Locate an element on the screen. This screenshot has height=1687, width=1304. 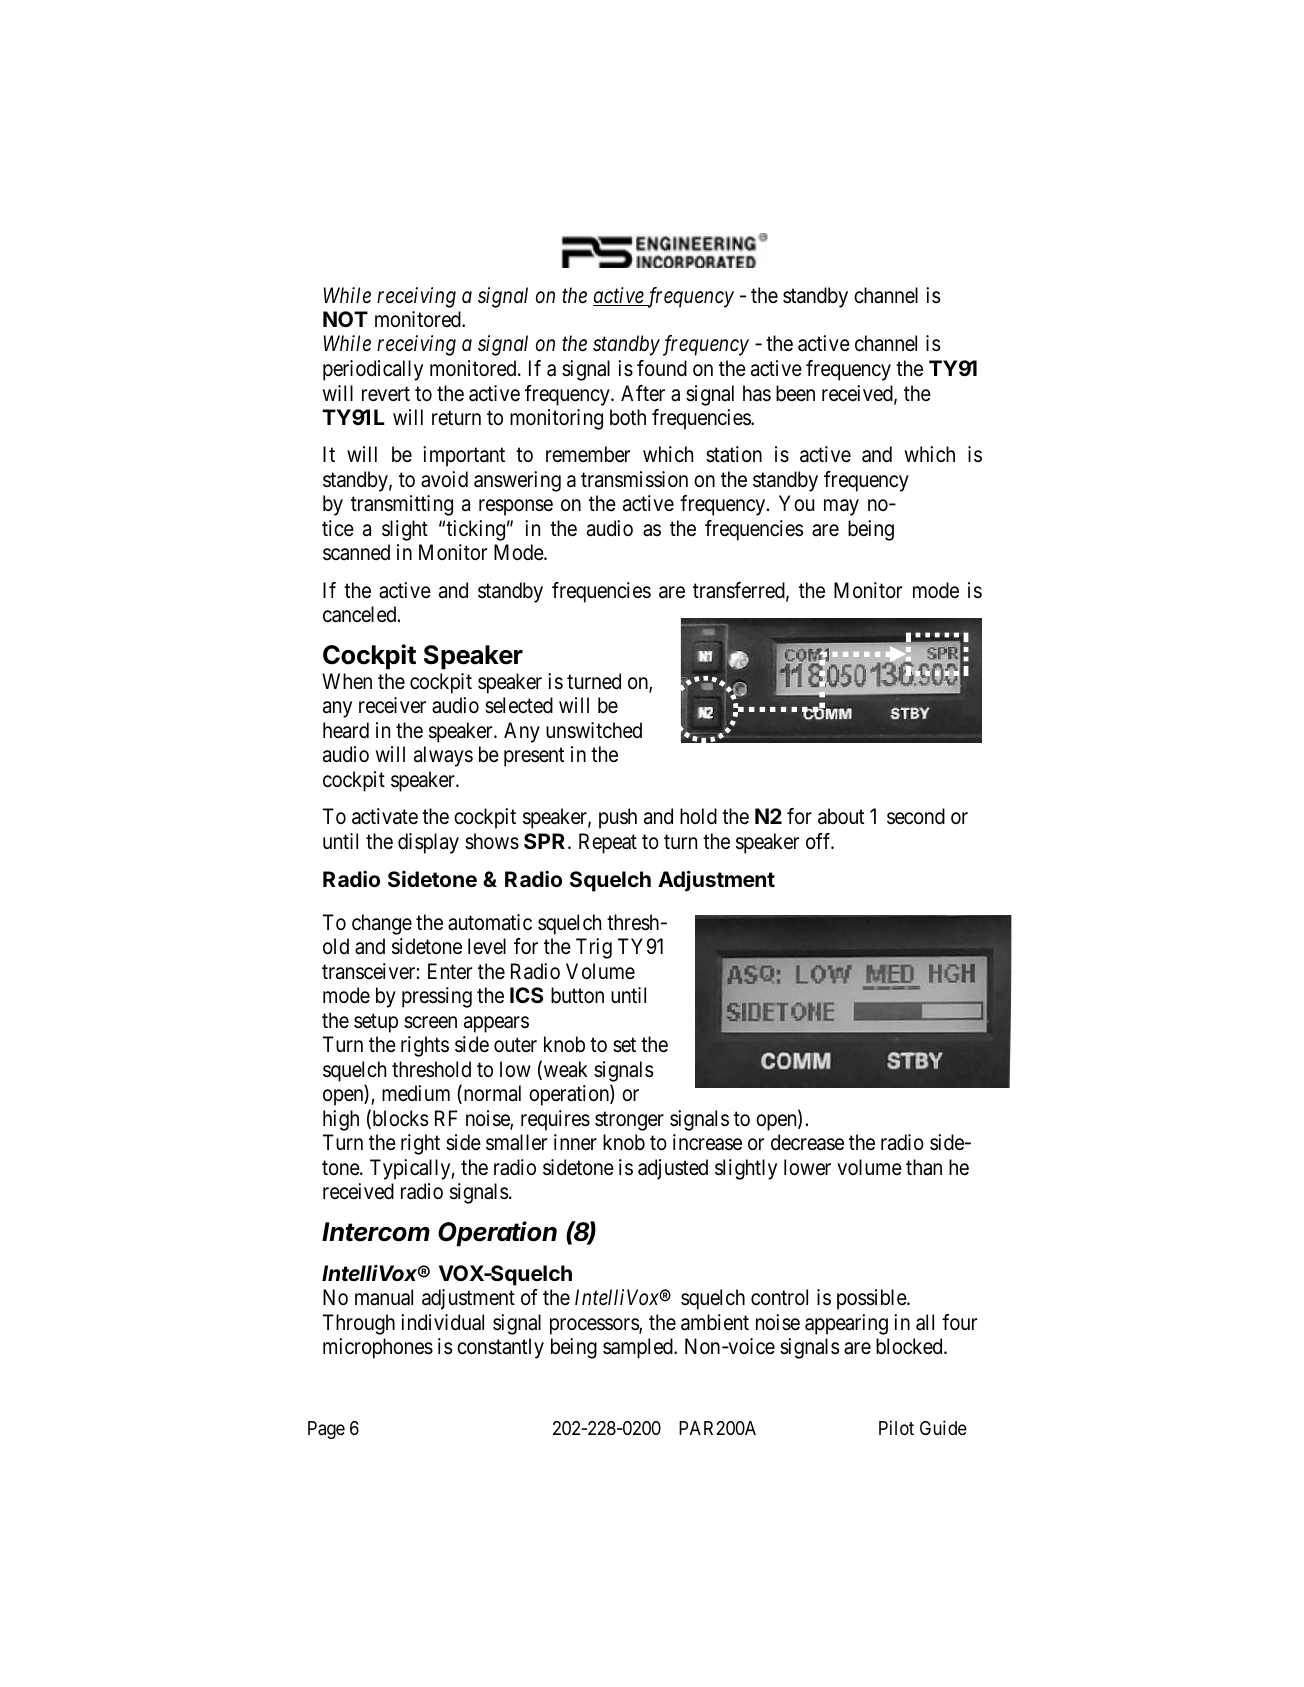
periodically is located at coordinates (373, 370).
